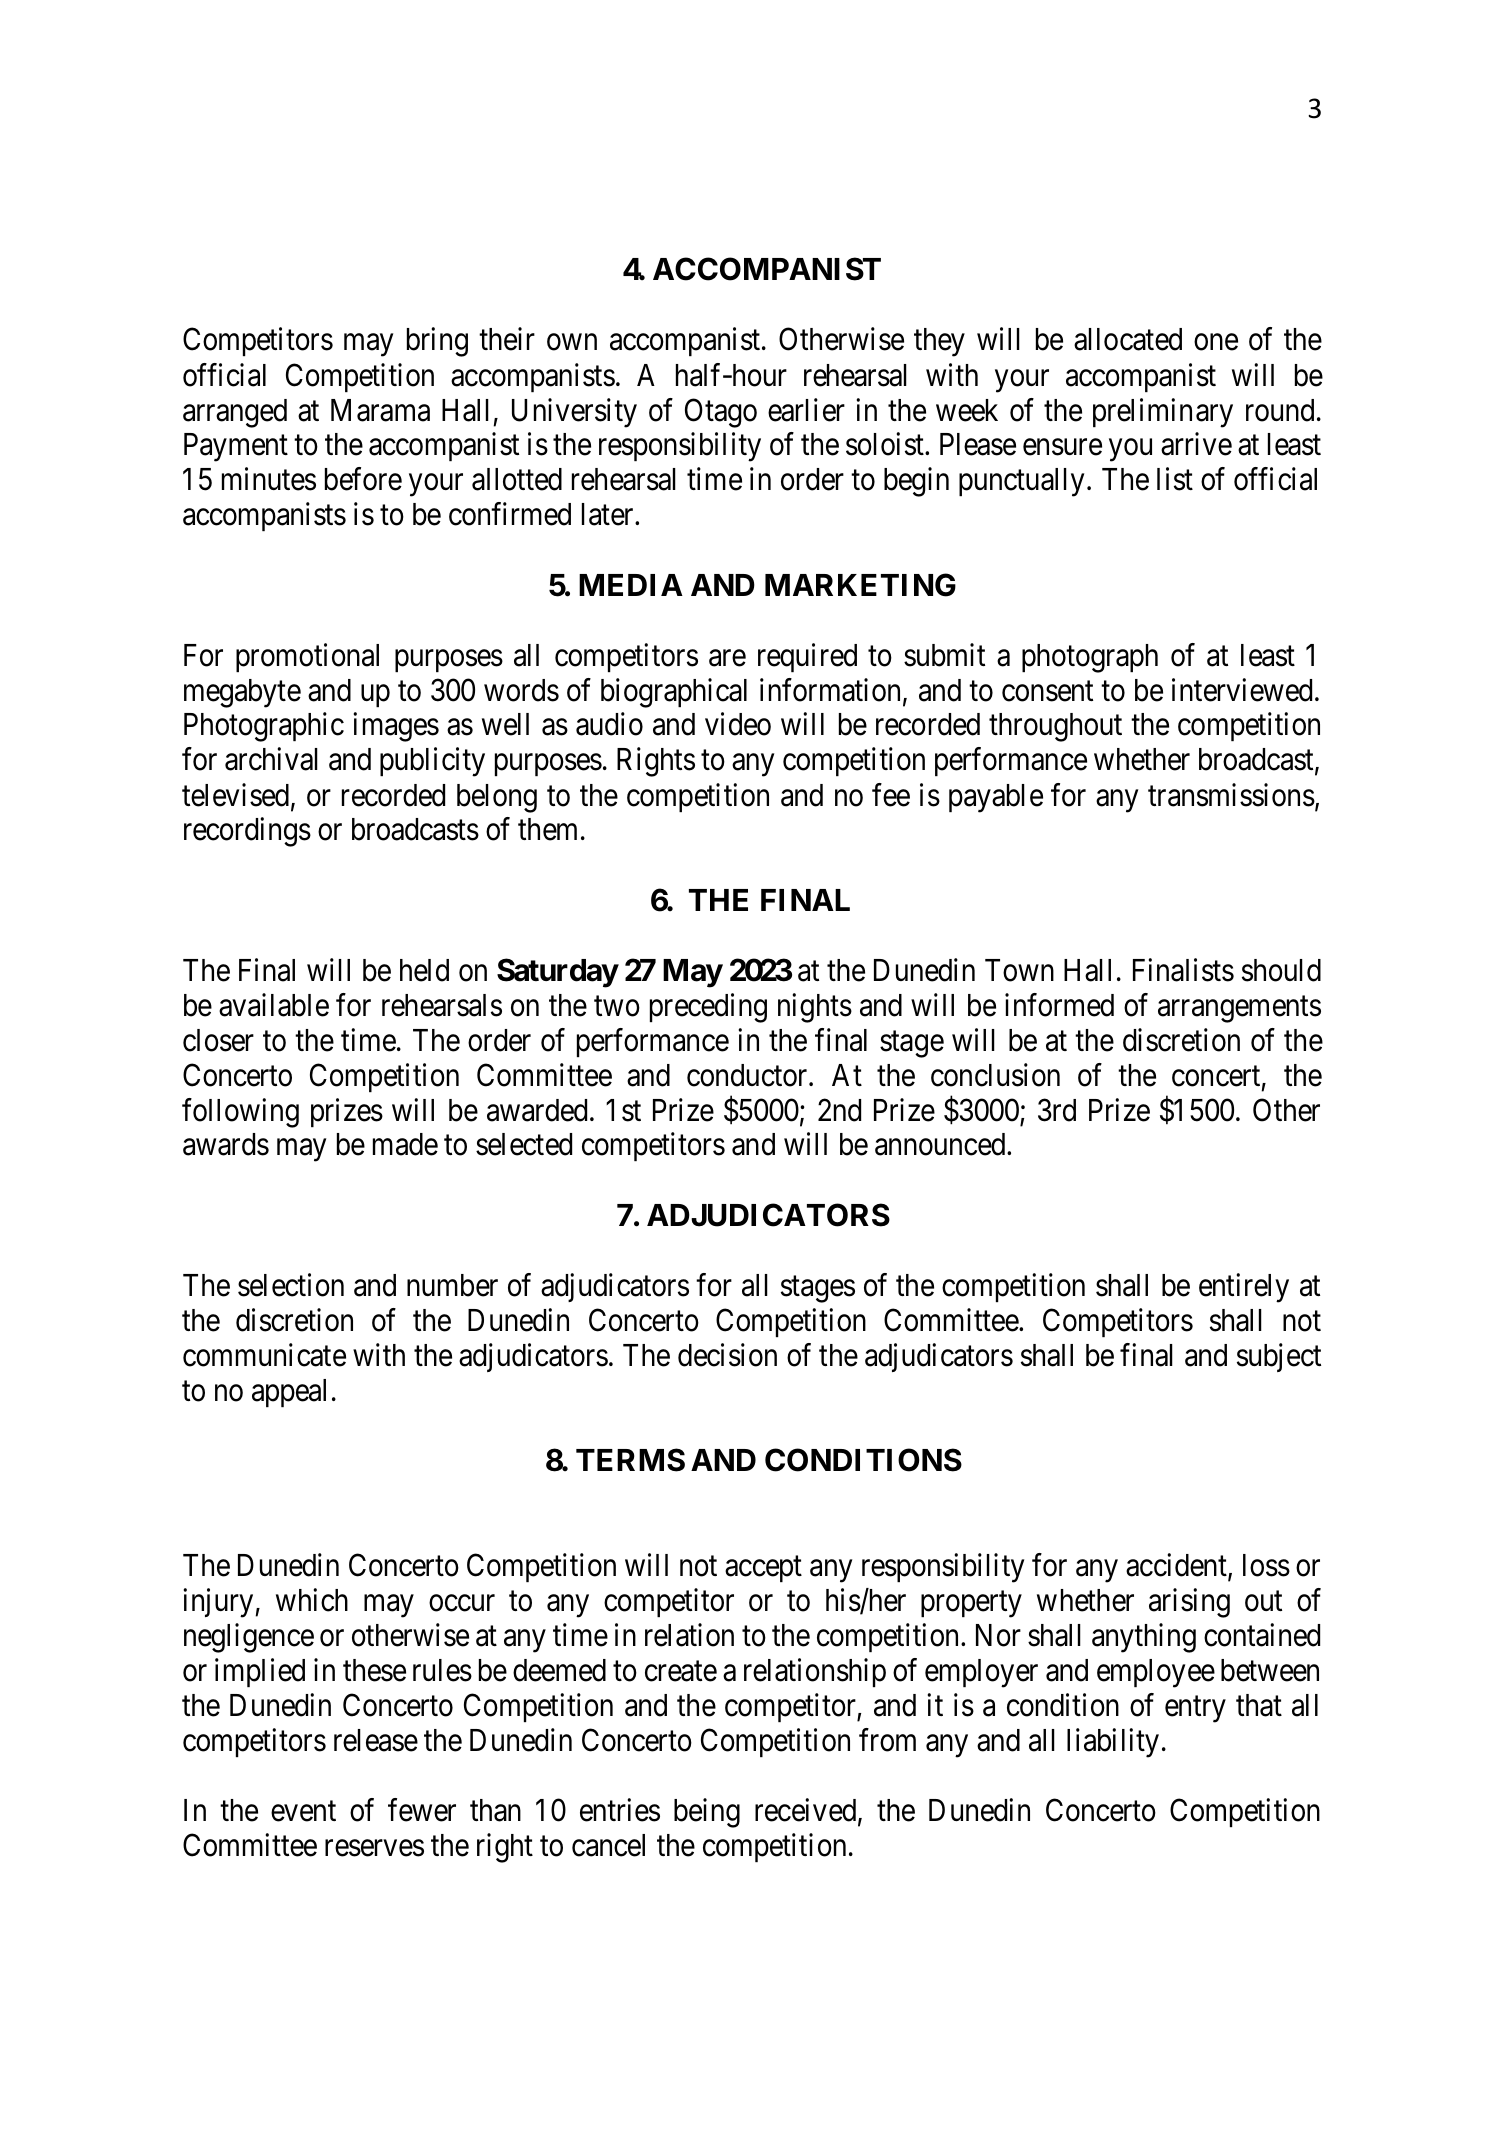 The height and width of the screenshot is (2129, 1504). What do you see at coordinates (405, 1144) in the screenshot?
I see `made` at bounding box center [405, 1144].
